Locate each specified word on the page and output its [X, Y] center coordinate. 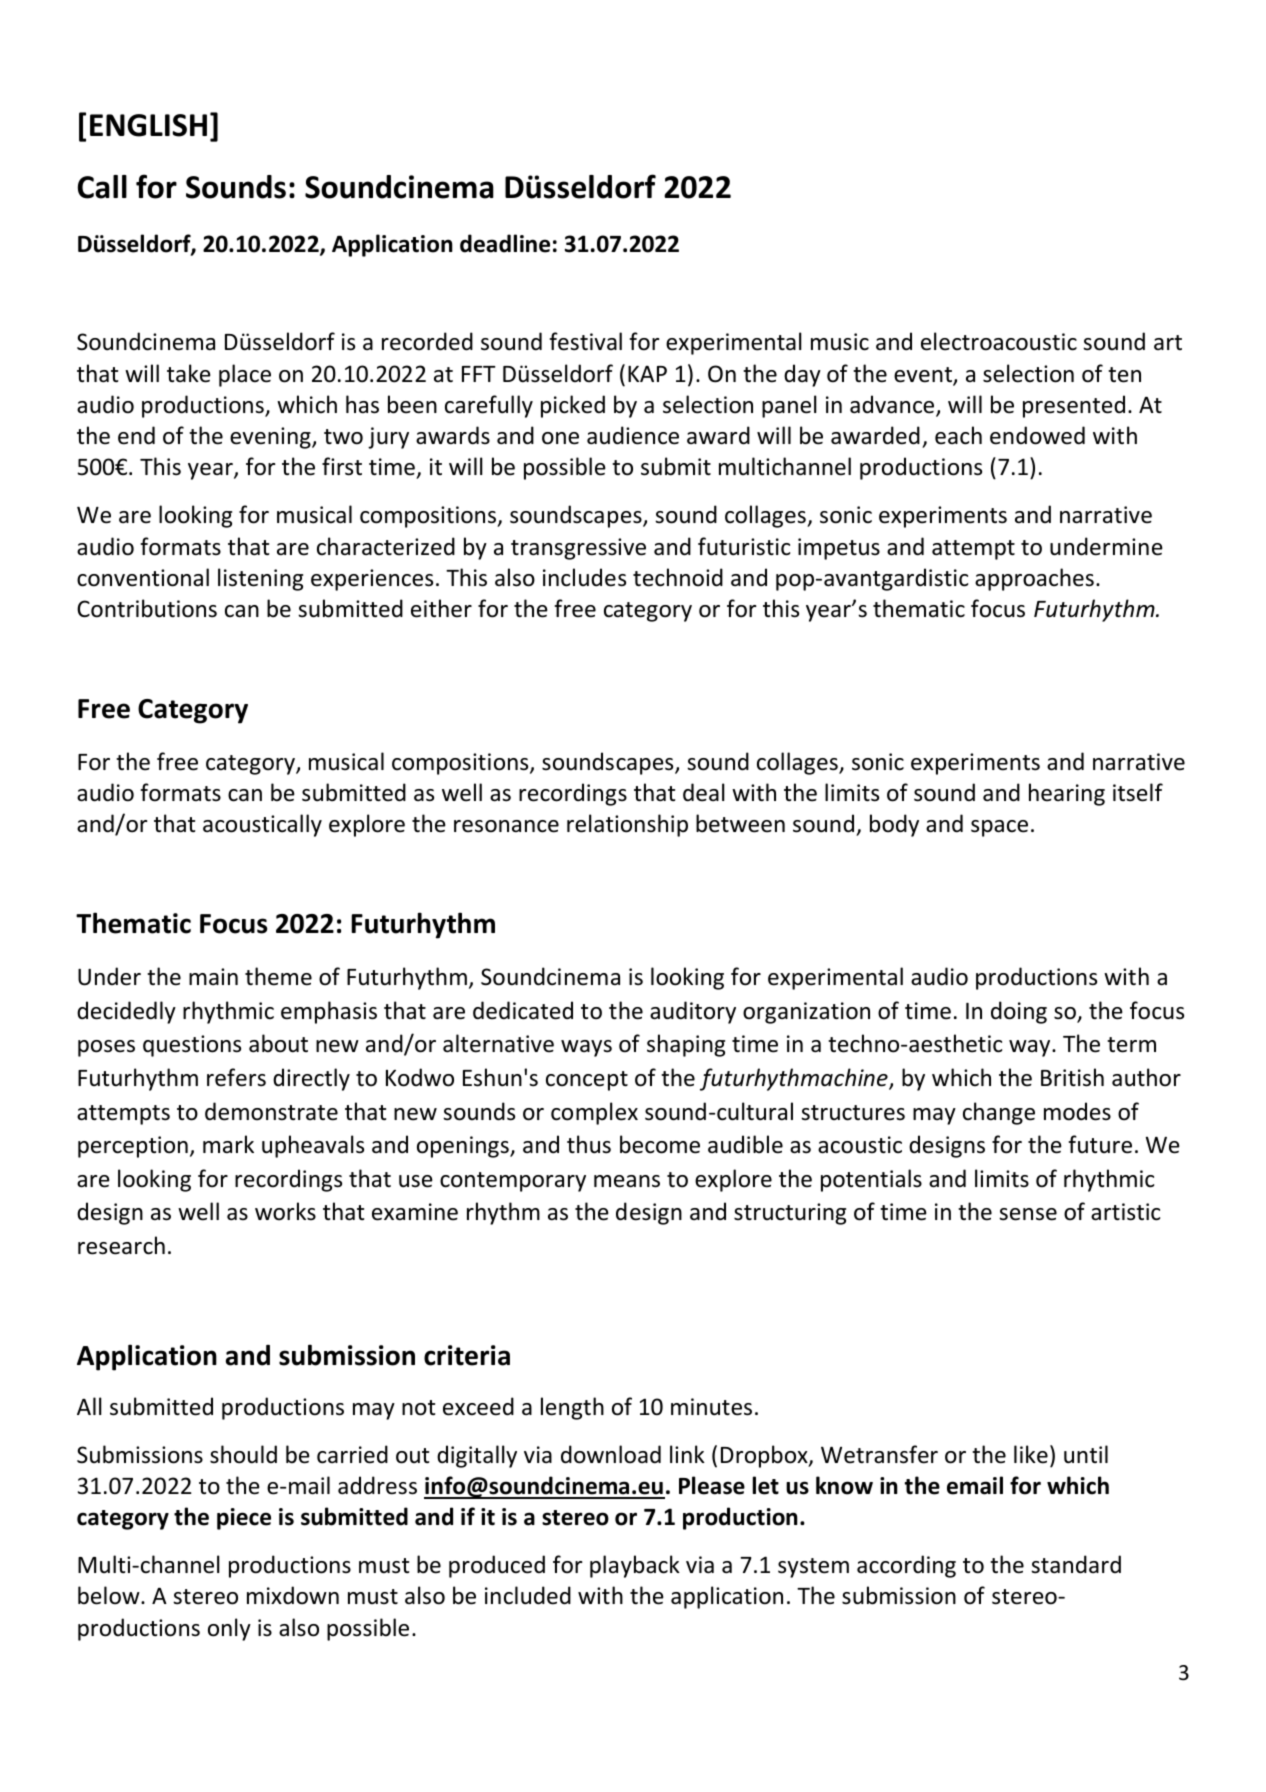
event [924, 376]
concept [587, 1081]
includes [584, 577]
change [999, 1113]
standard [1076, 1564]
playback [635, 1566]
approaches [1034, 579]
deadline [505, 243]
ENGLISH [148, 125]
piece [244, 1519]
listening [260, 579]
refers [236, 1077]
